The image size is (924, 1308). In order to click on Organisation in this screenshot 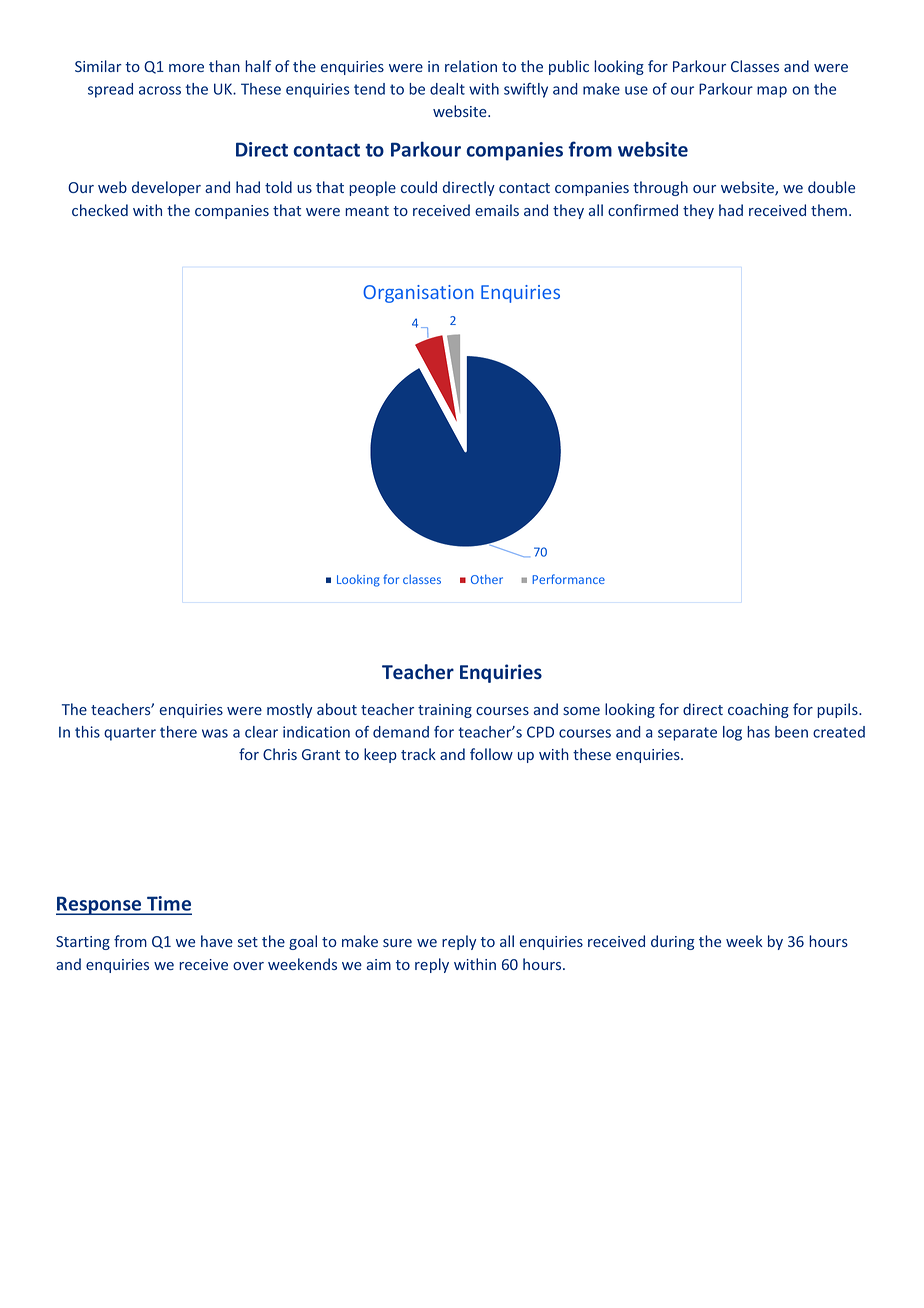, I will do `click(418, 294)`.
